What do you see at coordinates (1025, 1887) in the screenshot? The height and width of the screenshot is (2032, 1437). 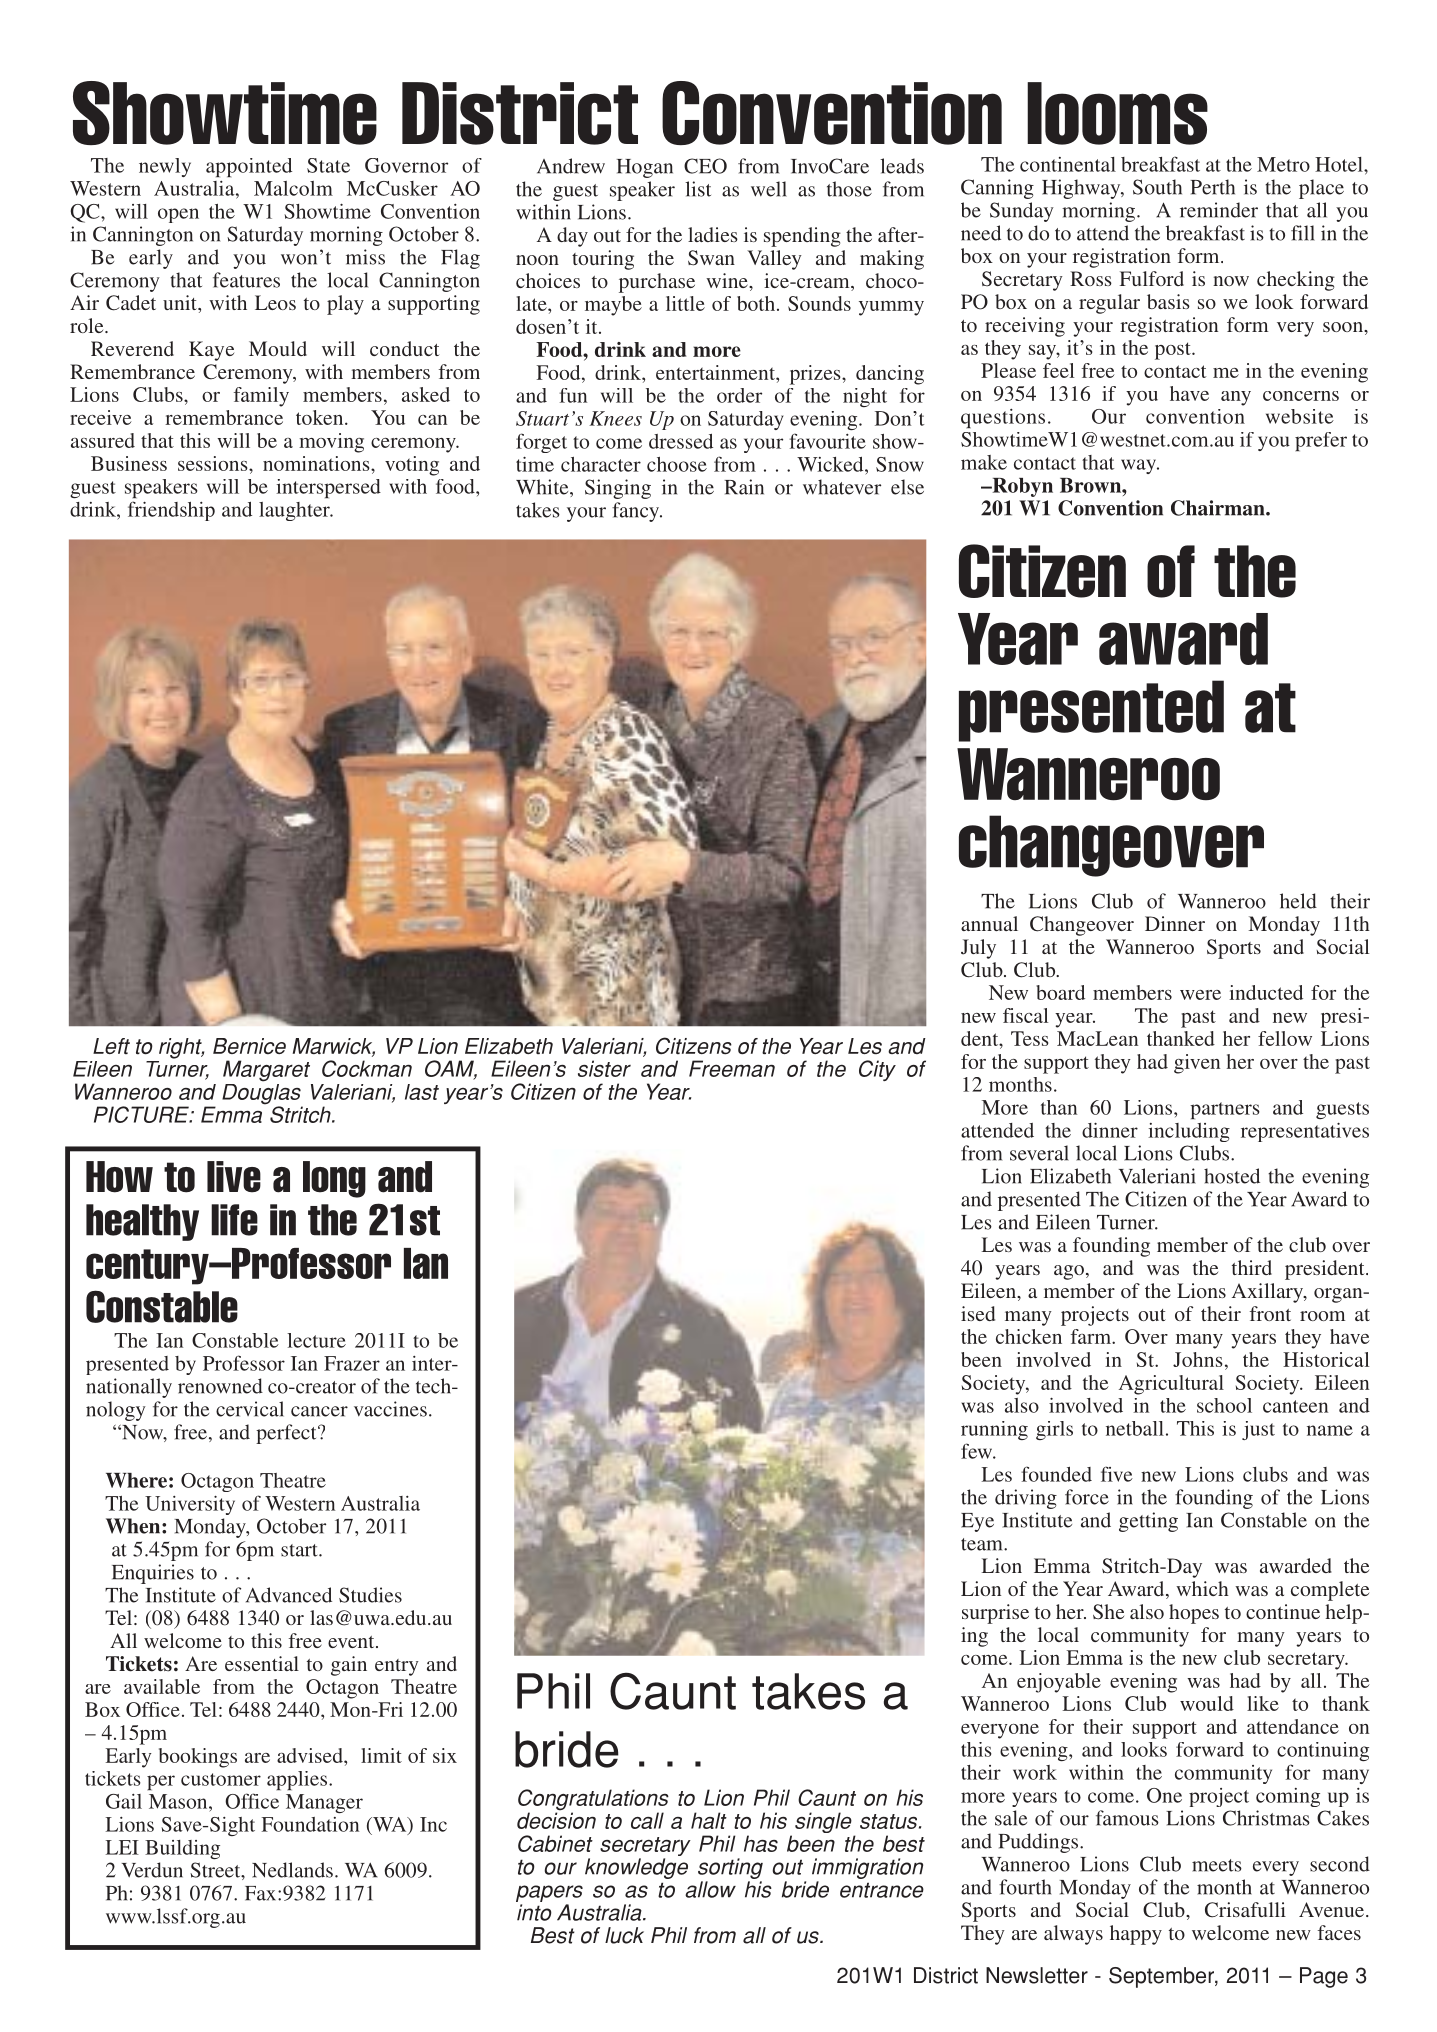 I see `fourth` at bounding box center [1025, 1887].
